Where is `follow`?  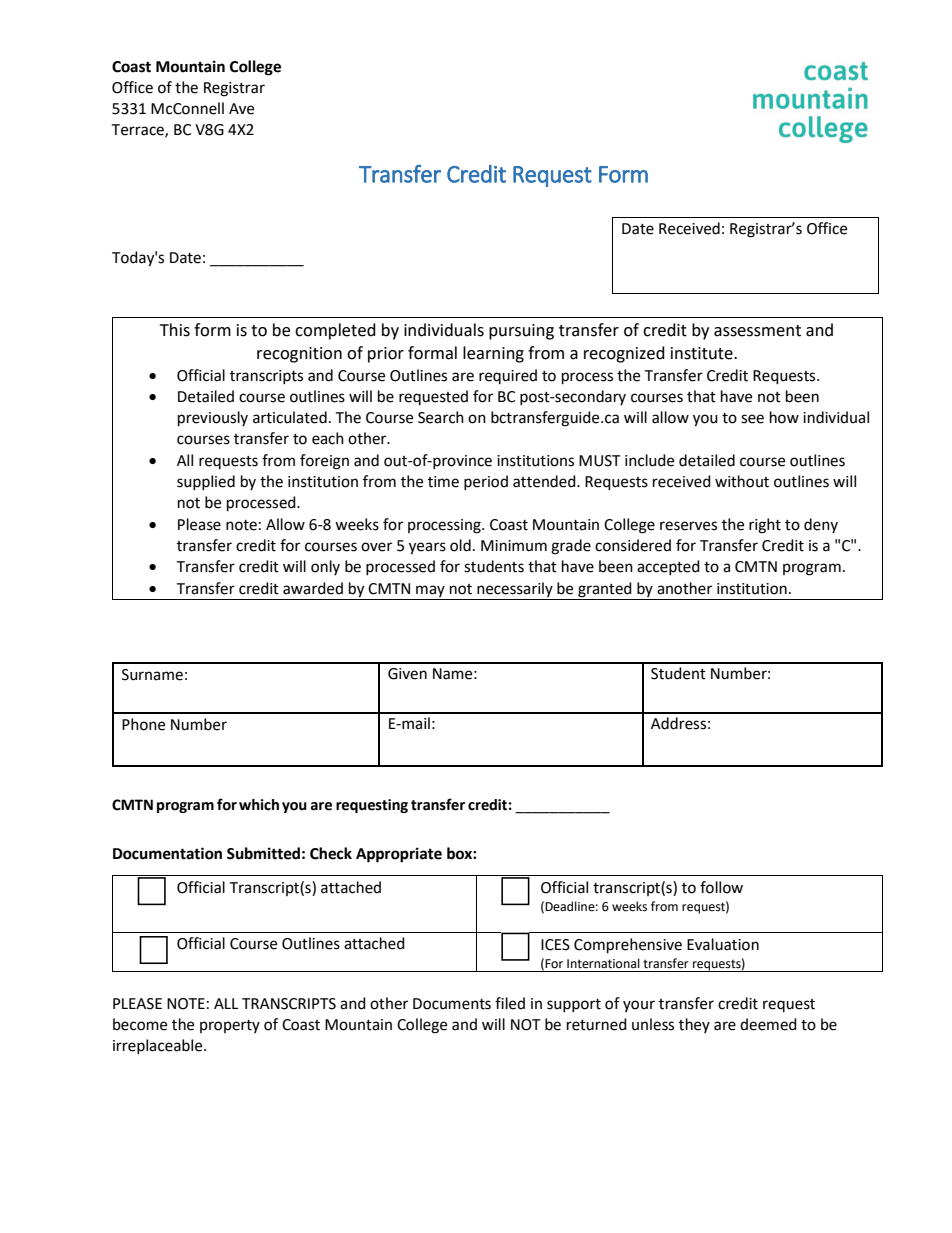
follow is located at coordinates (721, 887).
